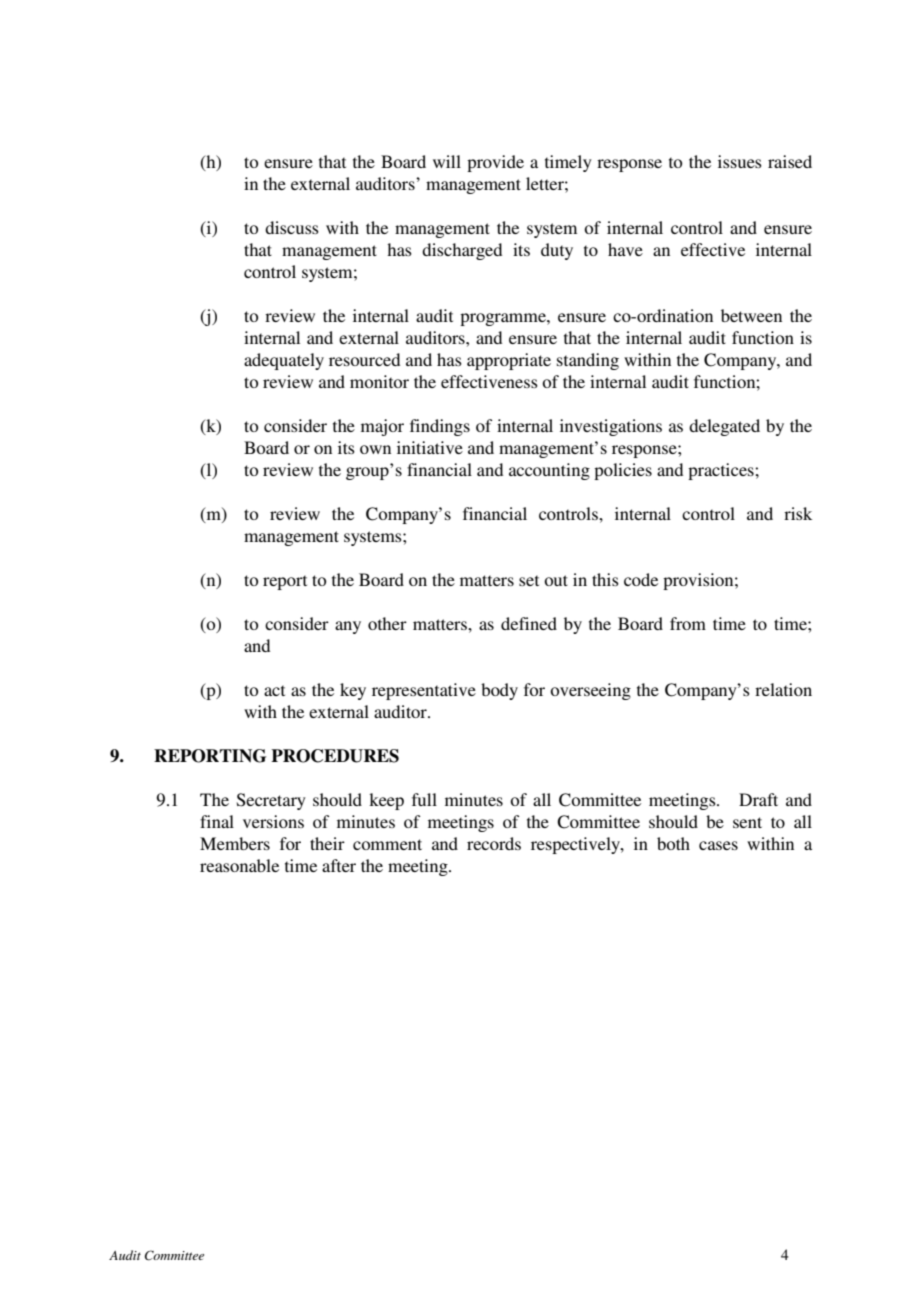 This image has width=924, height=1308. I want to click on key, so click(353, 691).
